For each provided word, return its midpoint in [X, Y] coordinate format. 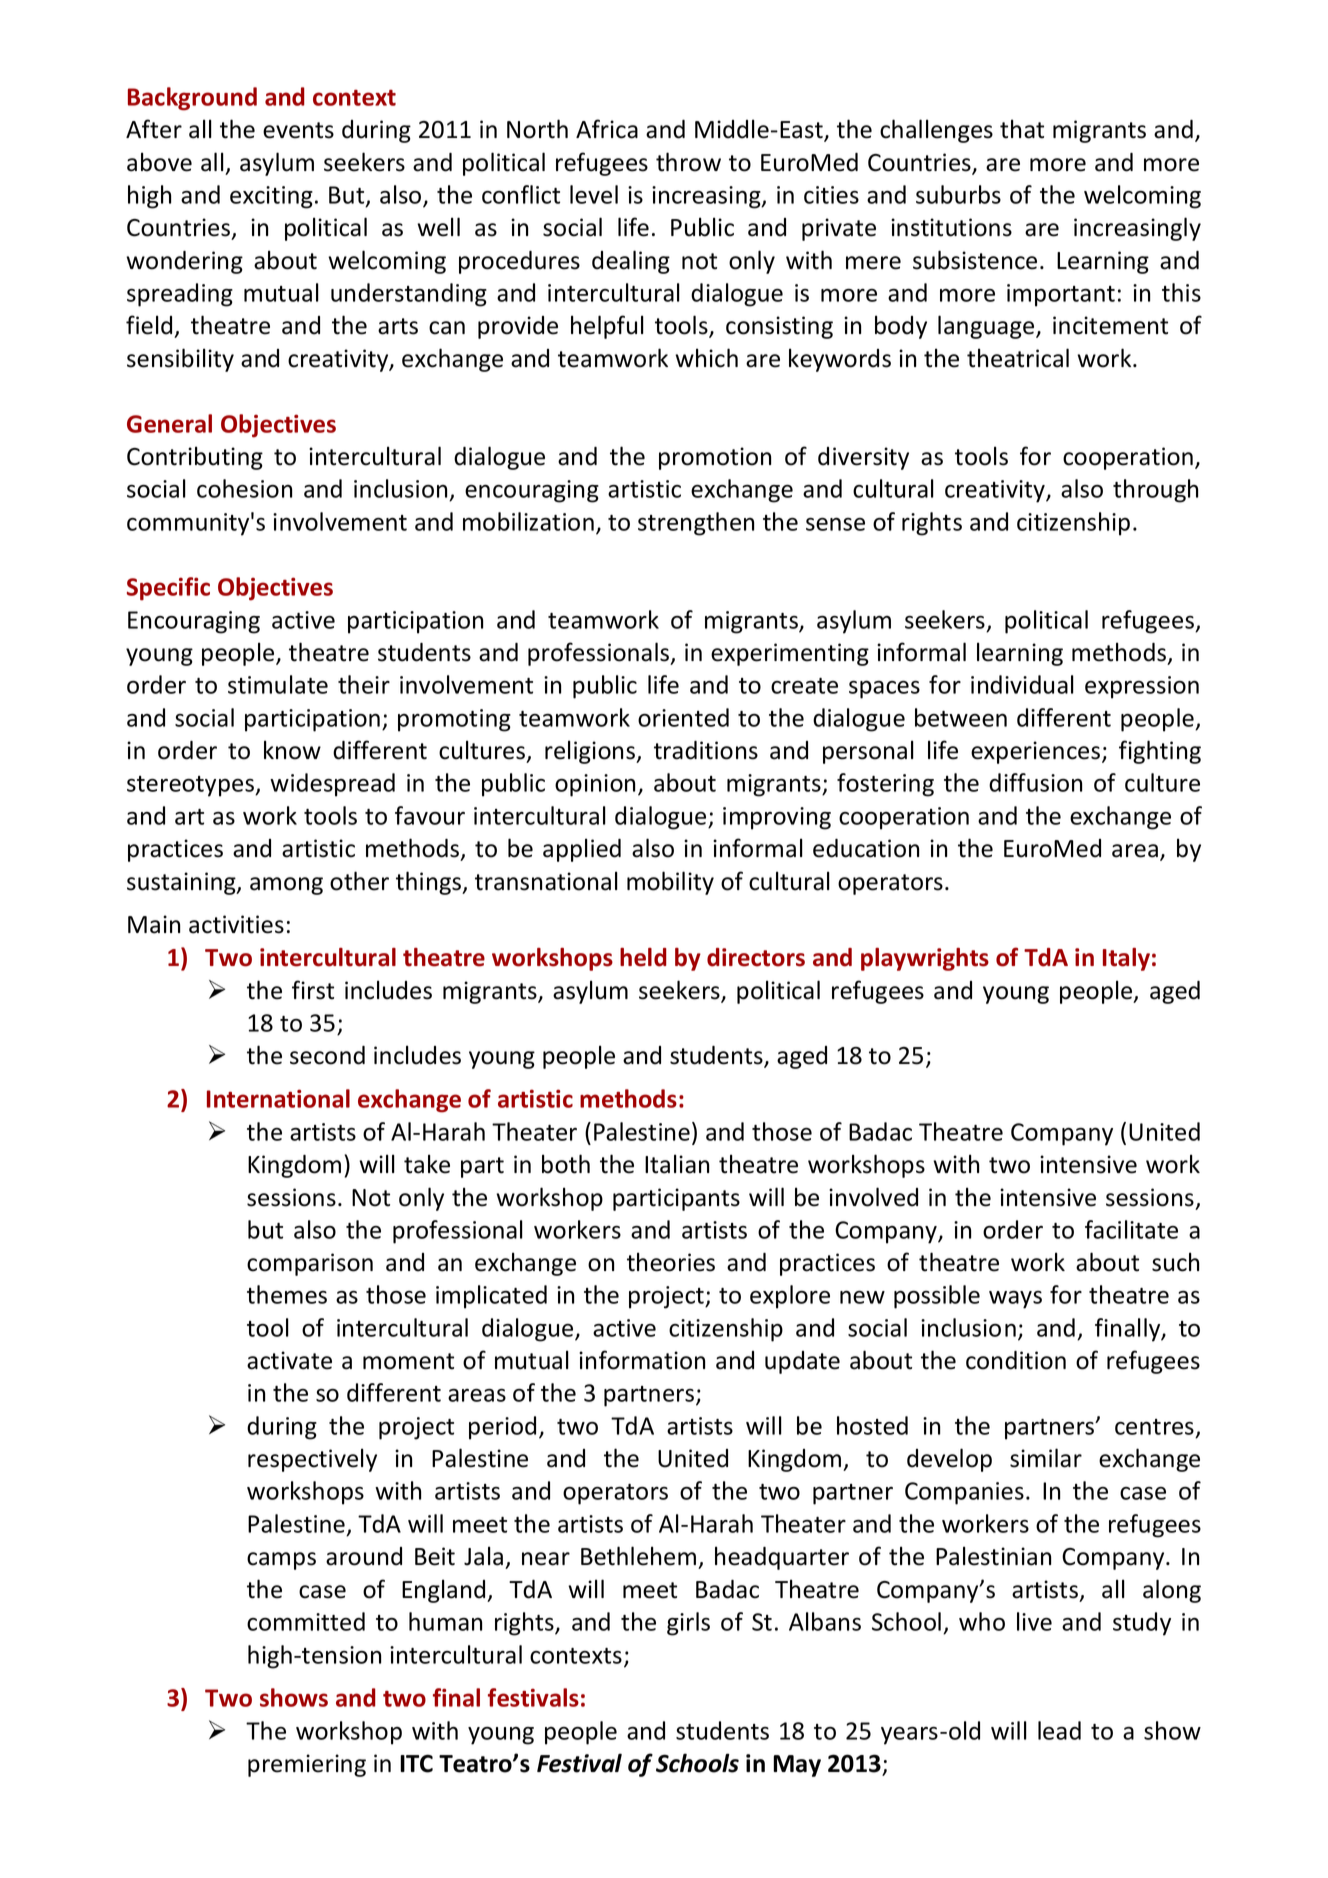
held [643, 957]
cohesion [244, 488]
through [1155, 491]
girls [688, 1624]
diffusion [1035, 782]
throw [688, 162]
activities [236, 924]
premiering [307, 1765]
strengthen [696, 524]
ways [1015, 1300]
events [298, 130]
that [1022, 129]
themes [287, 1294]
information [642, 1360]
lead [1059, 1730]
